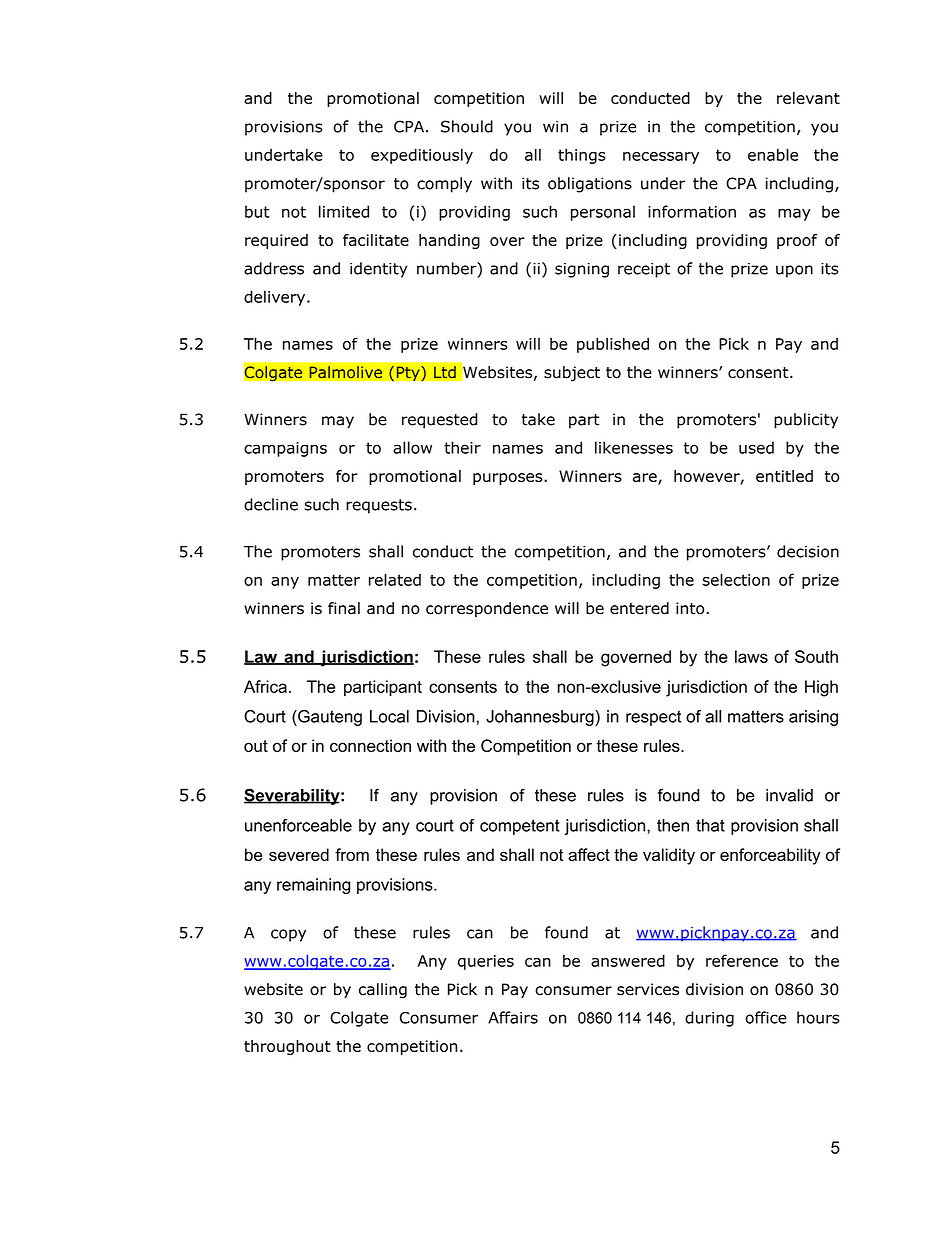 The height and width of the page is (1233, 952). What do you see at coordinates (572, 374) in the page?
I see `subject` at bounding box center [572, 374].
